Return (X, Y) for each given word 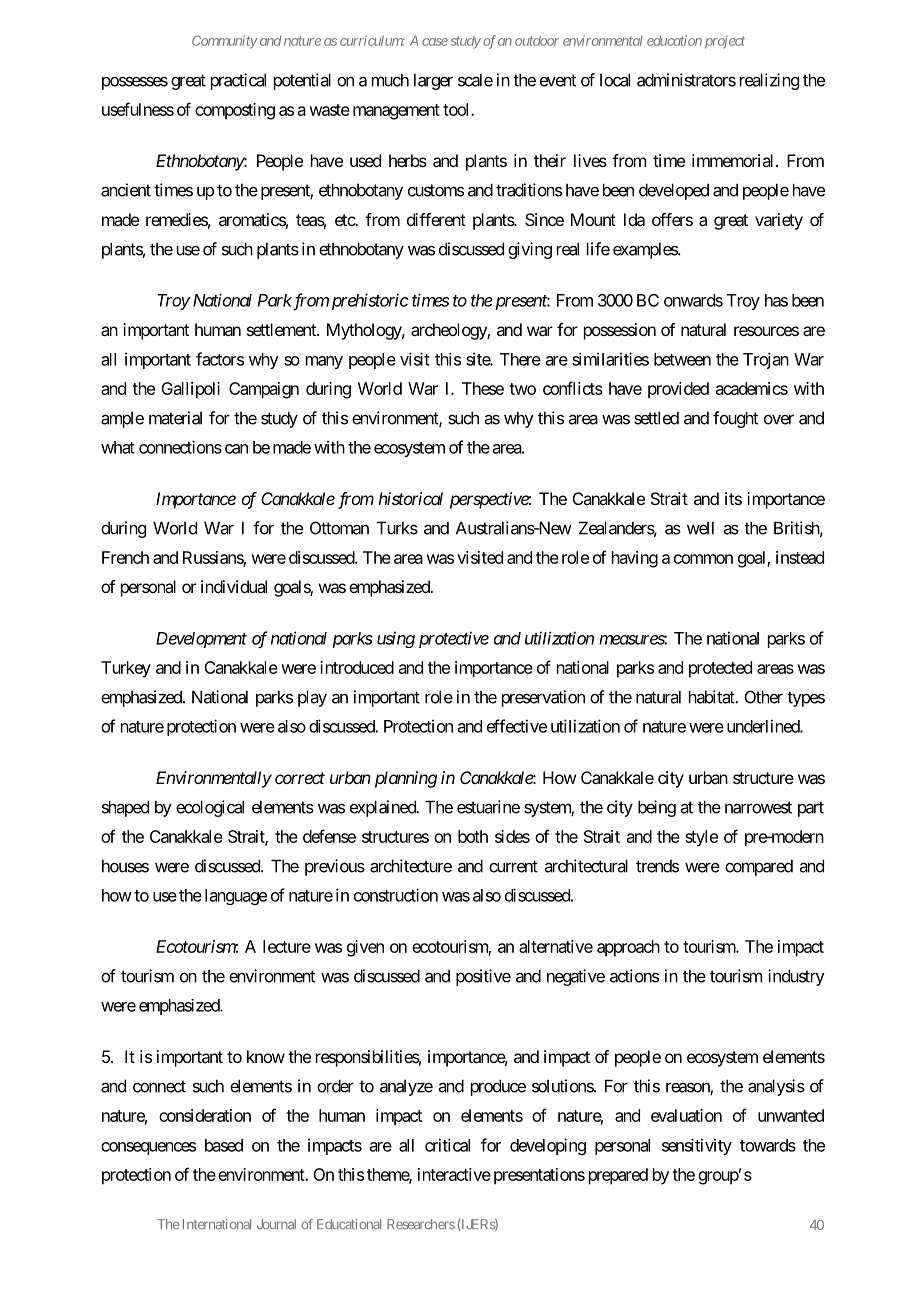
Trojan (766, 360)
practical (238, 81)
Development (201, 640)
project (725, 42)
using (396, 639)
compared (759, 868)
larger (433, 81)
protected (720, 669)
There (520, 359)
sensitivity (697, 1146)
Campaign (264, 390)
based (224, 1145)
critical (447, 1145)
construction (396, 895)
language (236, 897)
